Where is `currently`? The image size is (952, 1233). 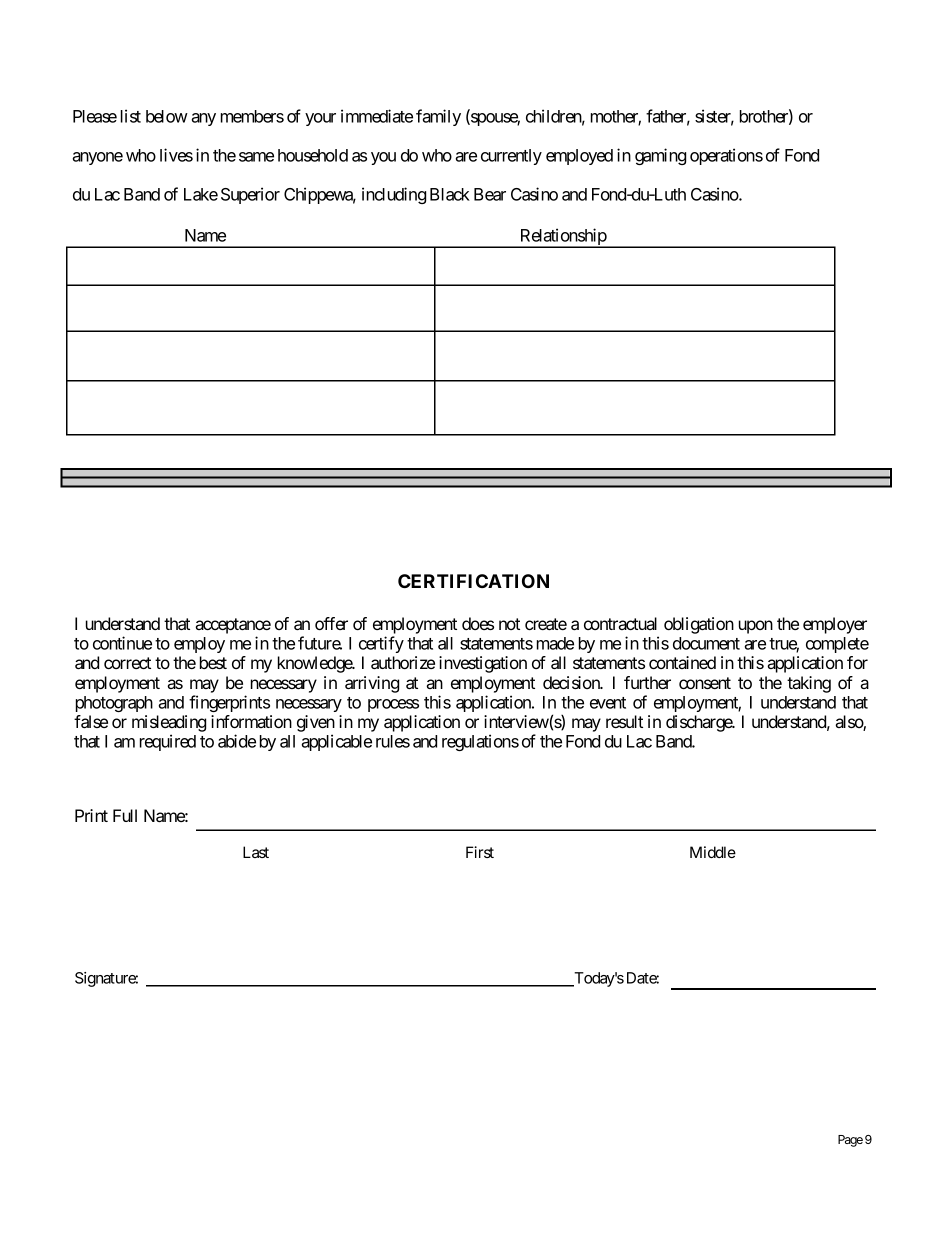
currently is located at coordinates (511, 157).
